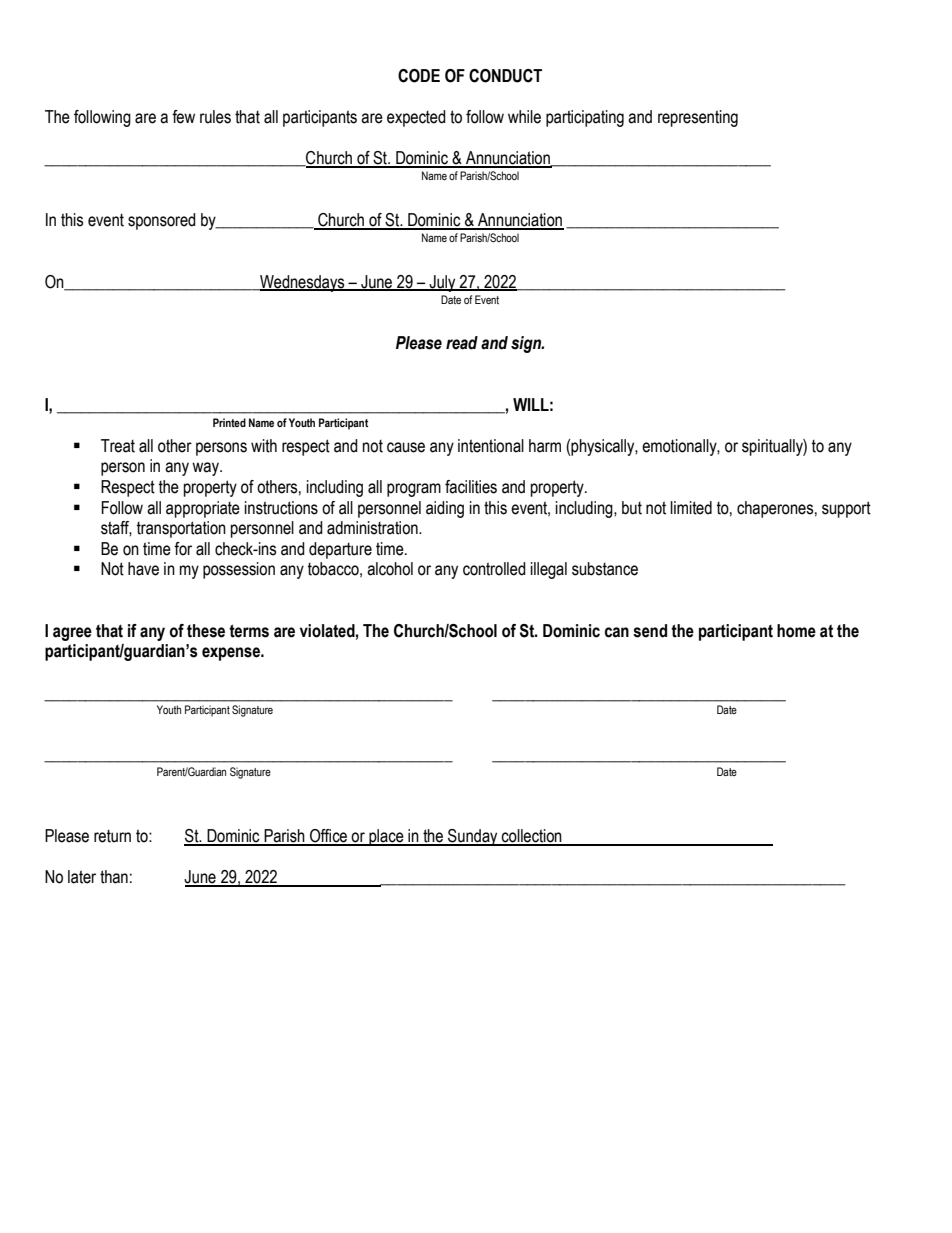 Image resolution: width=952 pixels, height=1233 pixels. Describe the element at coordinates (183, 117) in the page. I see `few` at that location.
